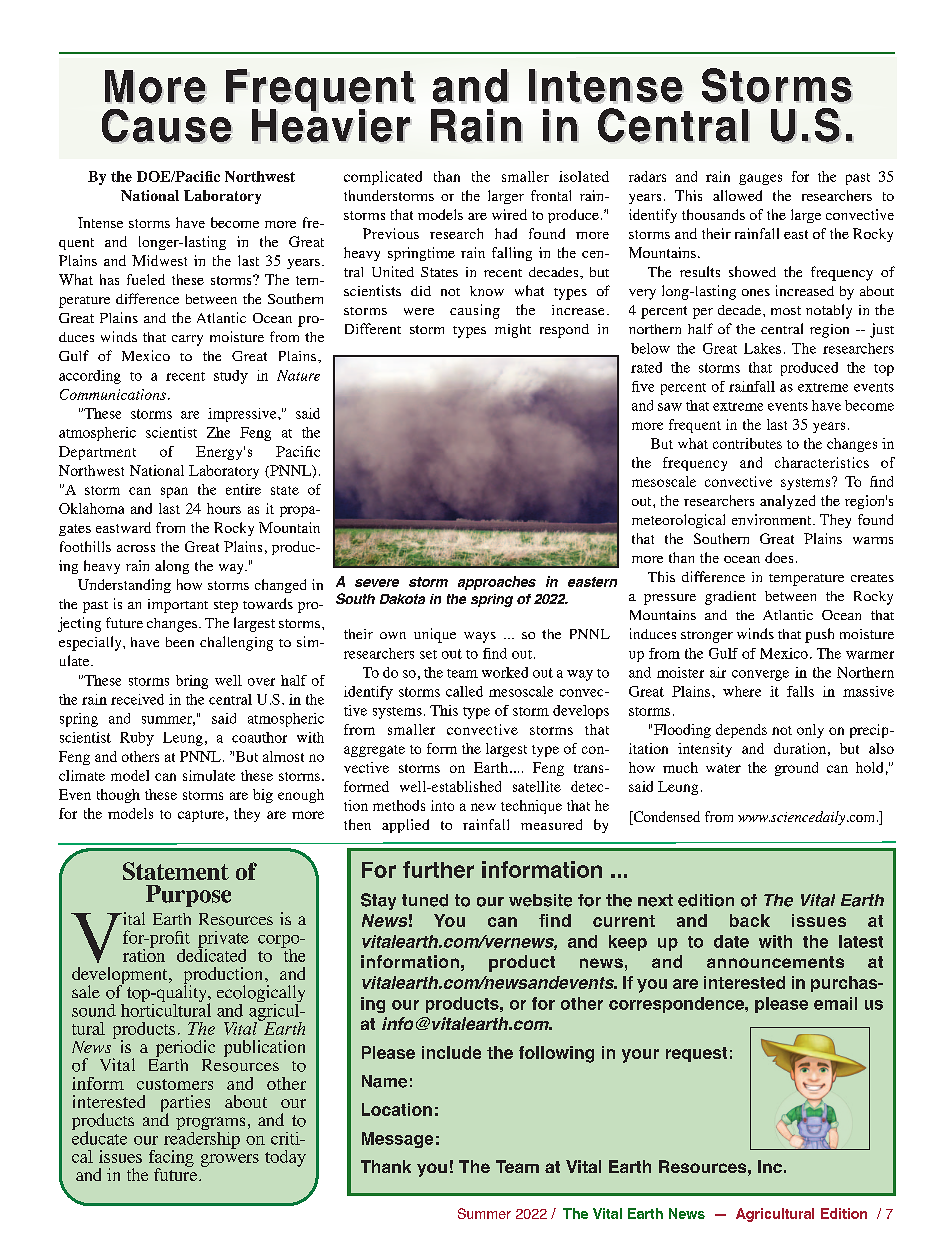 The height and width of the screenshot is (1258, 952). I want to click on Midwest, so click(159, 260).
